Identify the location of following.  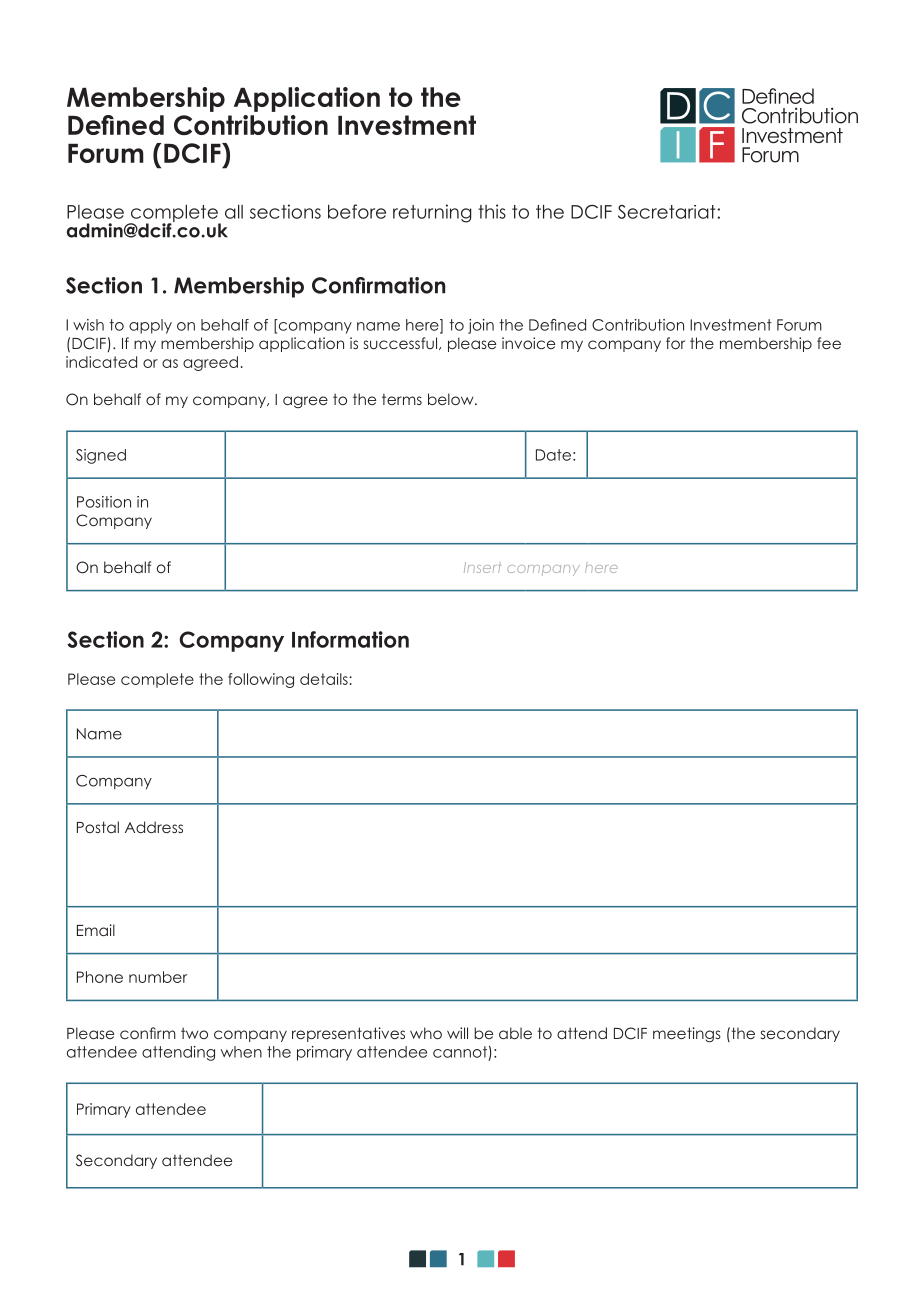
(261, 680).
